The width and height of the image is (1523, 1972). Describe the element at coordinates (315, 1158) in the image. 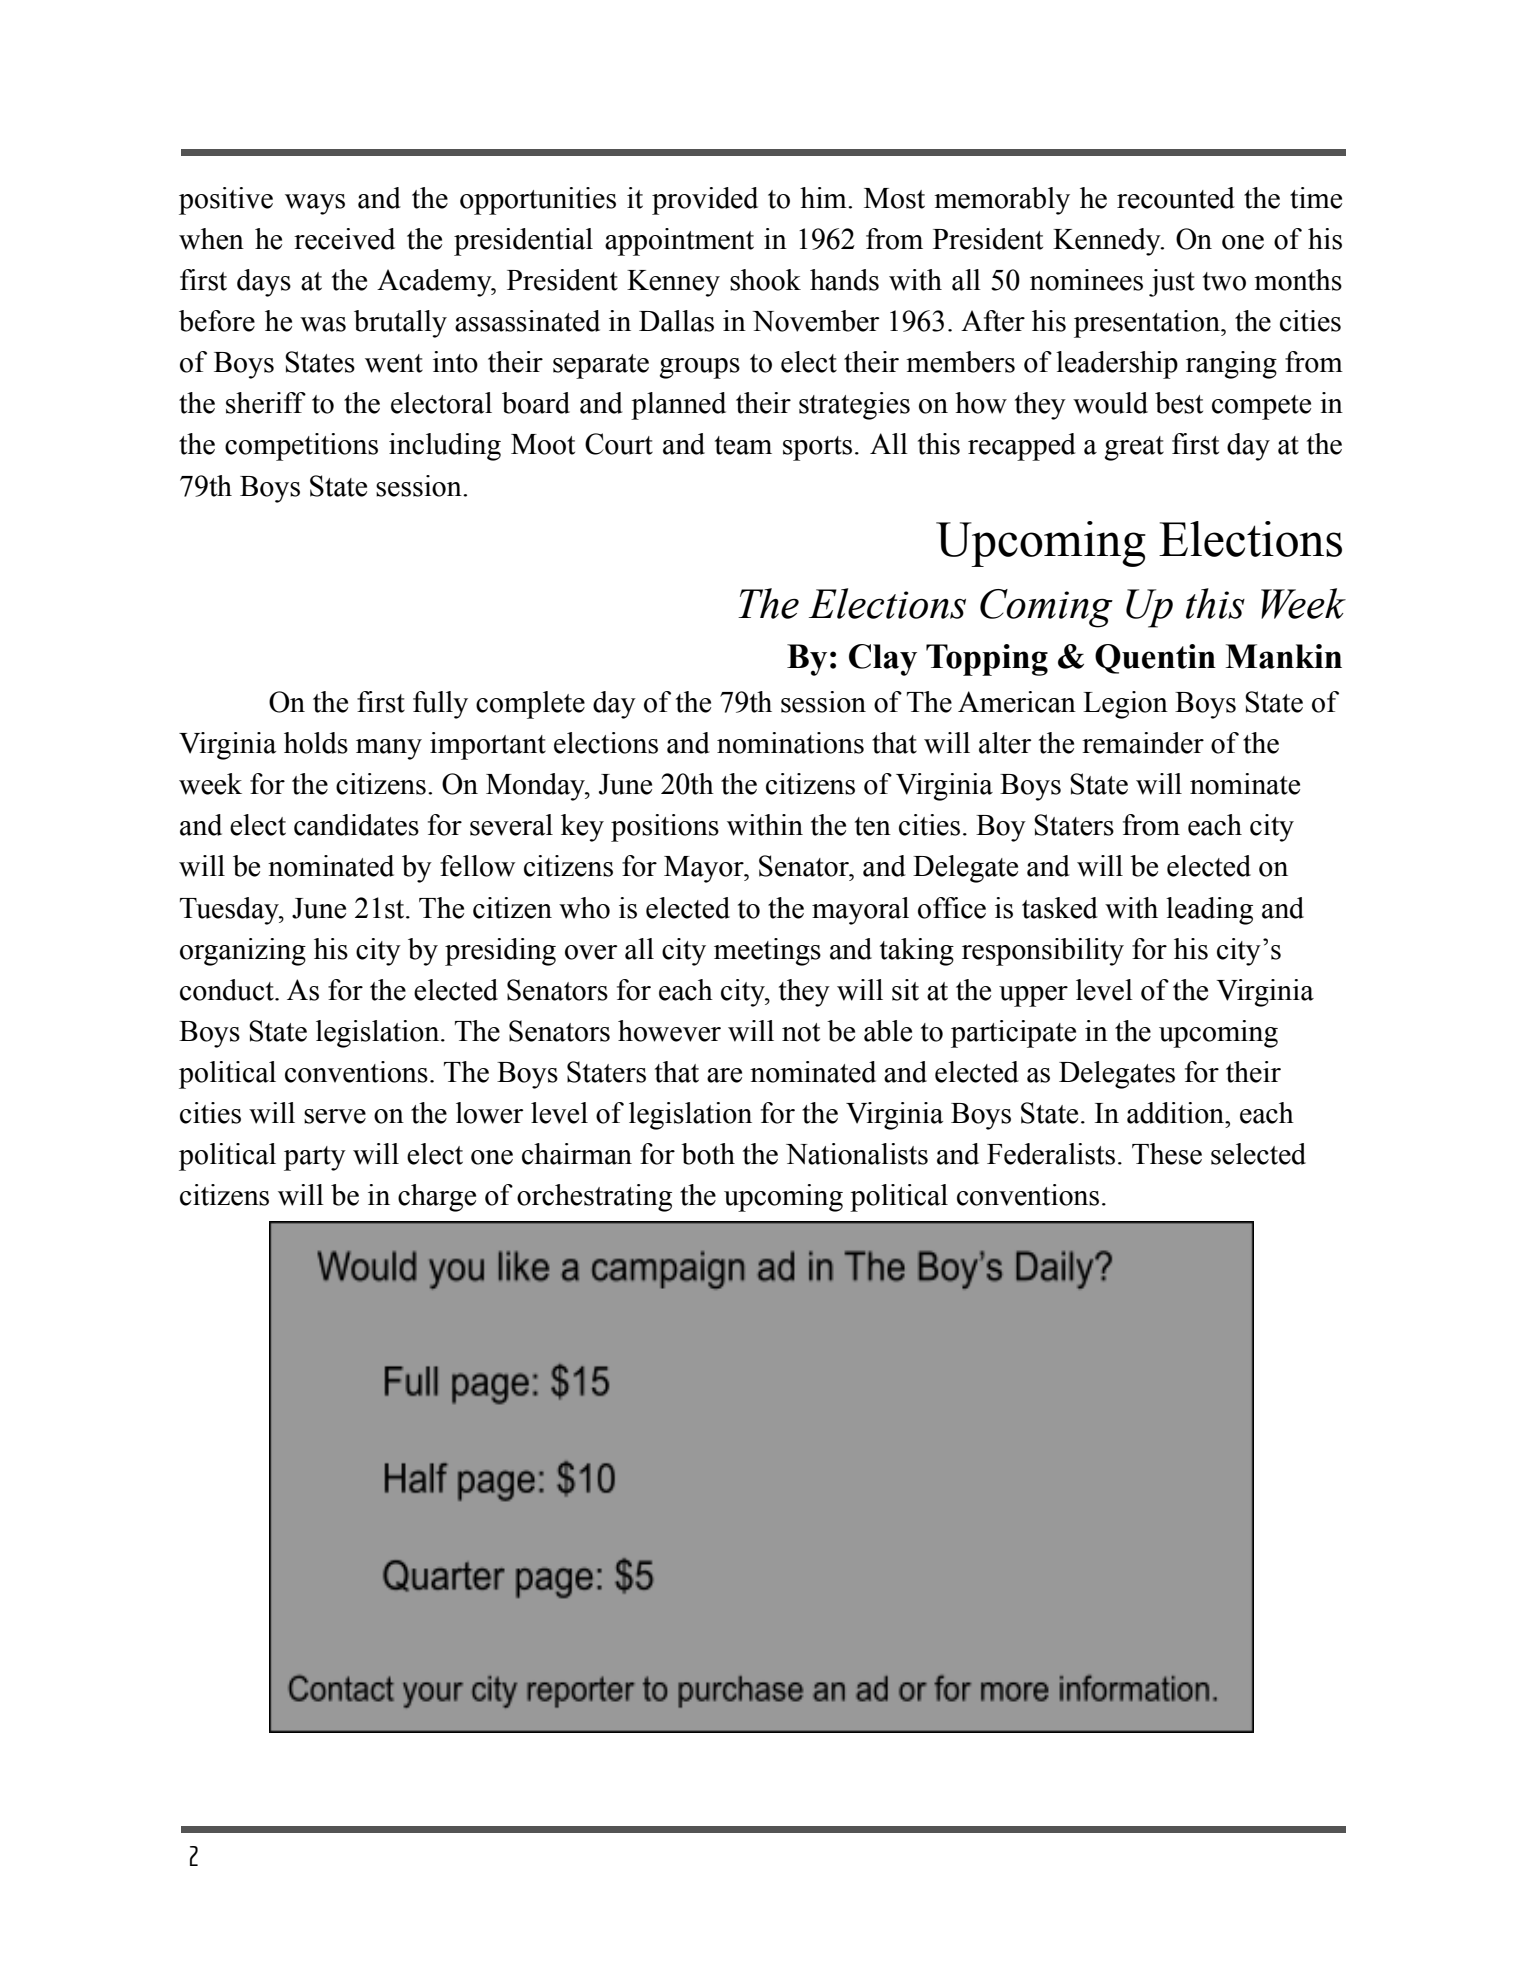

I see `party` at that location.
